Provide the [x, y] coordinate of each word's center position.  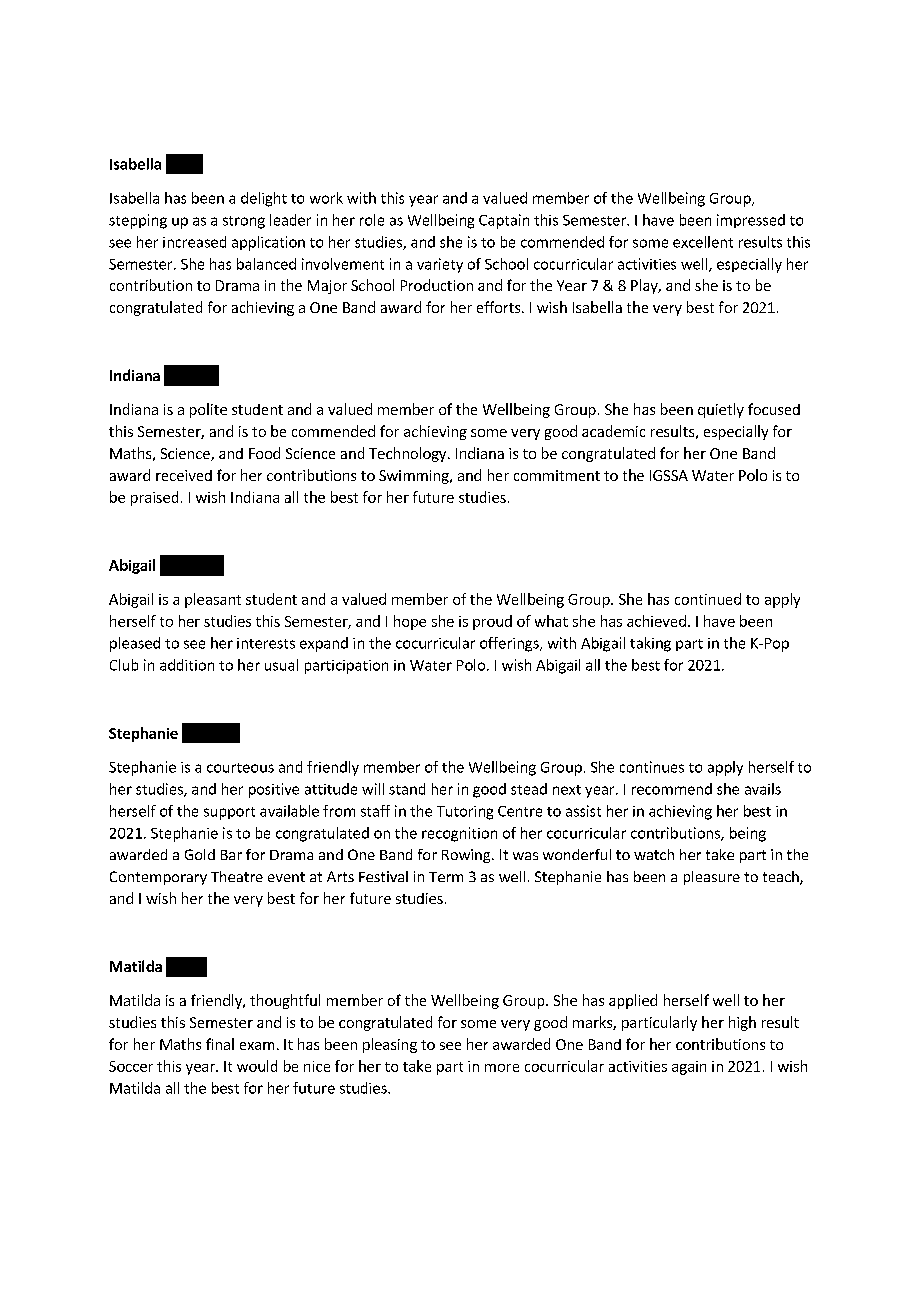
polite [208, 410]
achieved [656, 621]
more [502, 1068]
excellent [703, 242]
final [220, 1044]
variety [440, 265]
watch [654, 854]
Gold [200, 854]
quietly [721, 410]
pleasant [213, 600]
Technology [409, 454]
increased [194, 242]
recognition [459, 834]
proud [492, 622]
